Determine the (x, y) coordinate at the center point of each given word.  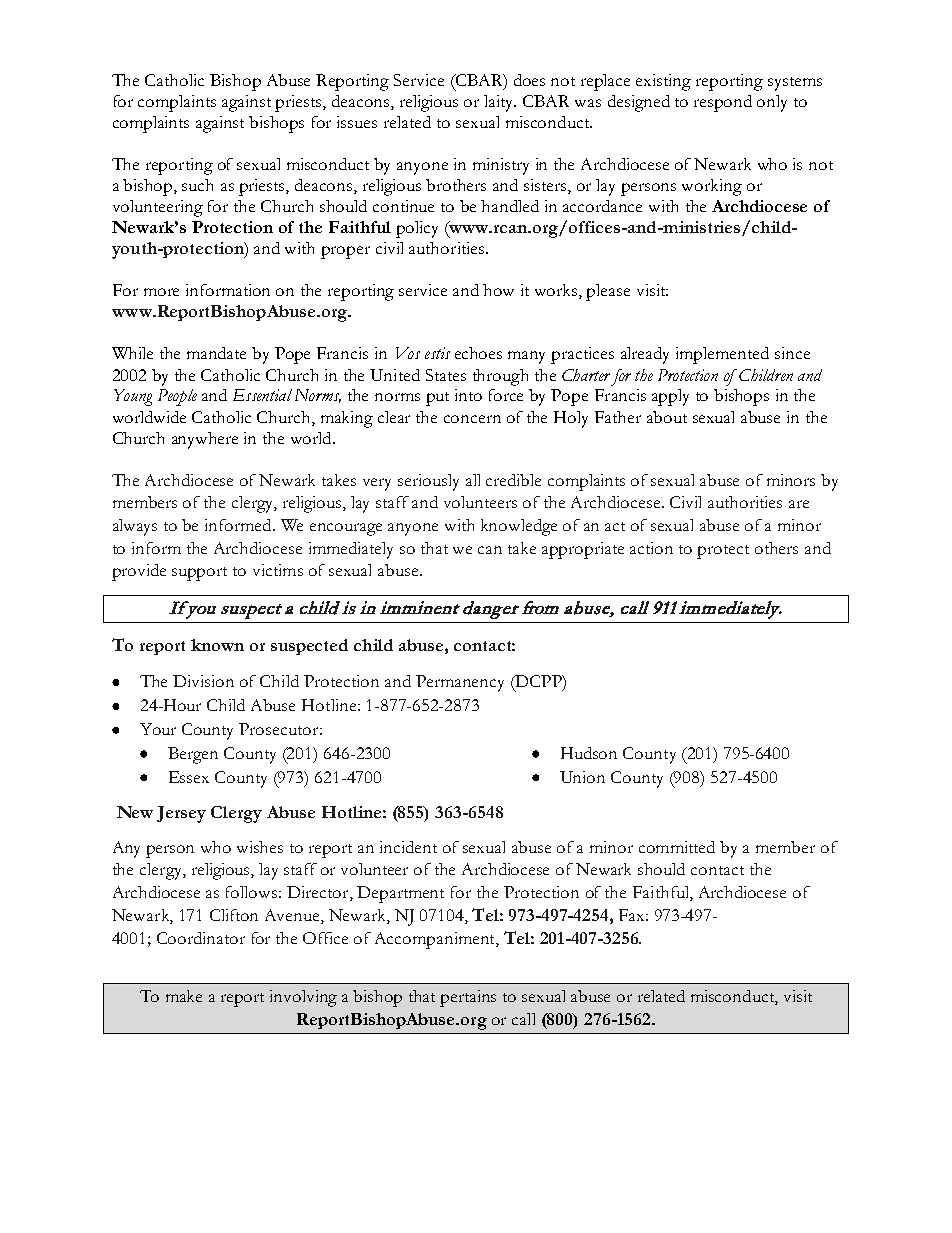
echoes (478, 353)
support (199, 574)
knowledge (519, 527)
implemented (722, 355)
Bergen (193, 755)
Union (582, 777)
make (184, 996)
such (197, 185)
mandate (216, 353)
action (651, 548)
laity (500, 103)
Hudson (589, 753)
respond (723, 103)
